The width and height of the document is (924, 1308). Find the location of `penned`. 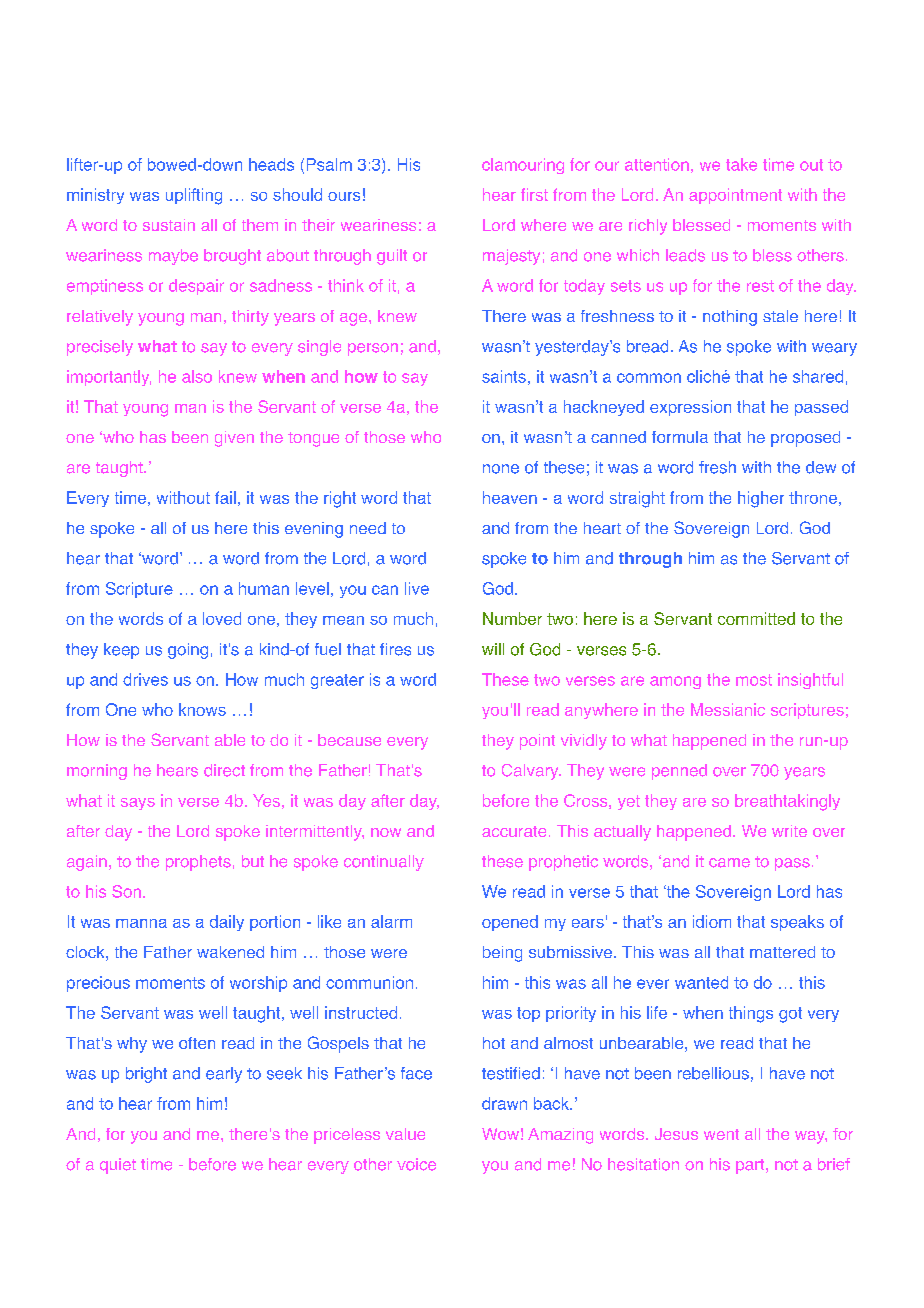

penned is located at coordinates (679, 772).
